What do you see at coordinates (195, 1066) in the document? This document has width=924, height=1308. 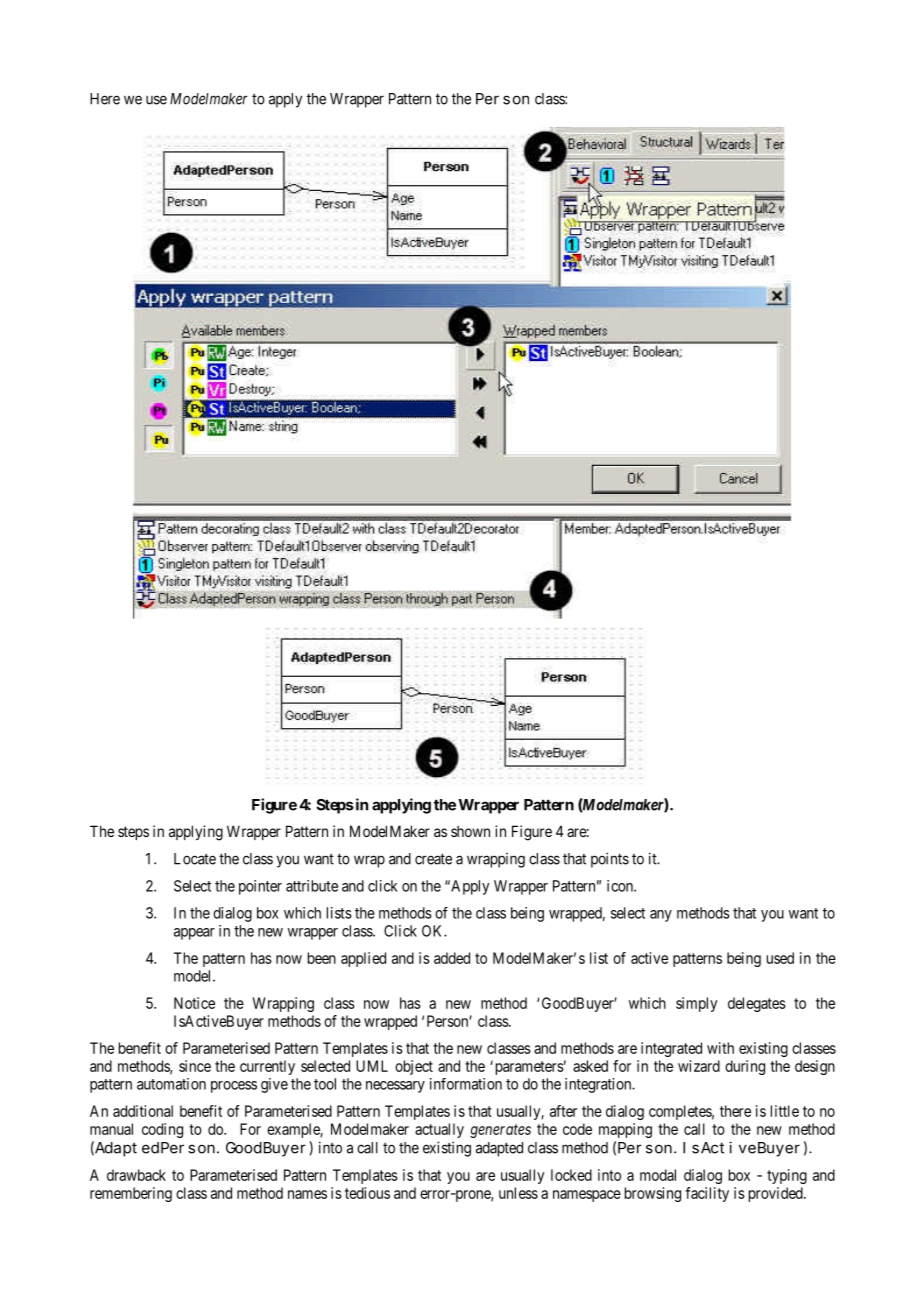 I see `since` at bounding box center [195, 1066].
